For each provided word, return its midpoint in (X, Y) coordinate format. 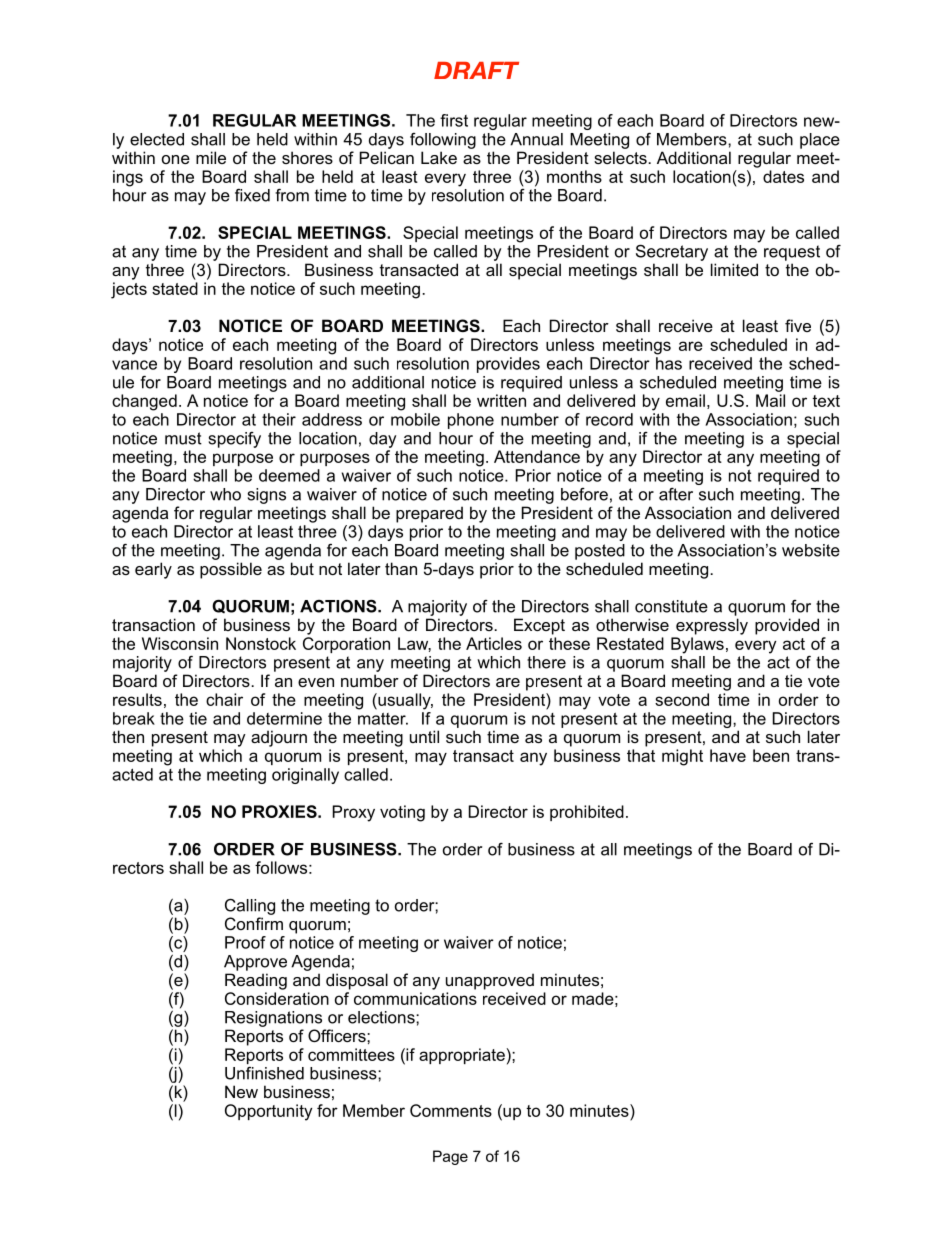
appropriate (462, 1056)
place (820, 141)
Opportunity (268, 1112)
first (454, 120)
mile (211, 157)
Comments (451, 1110)
